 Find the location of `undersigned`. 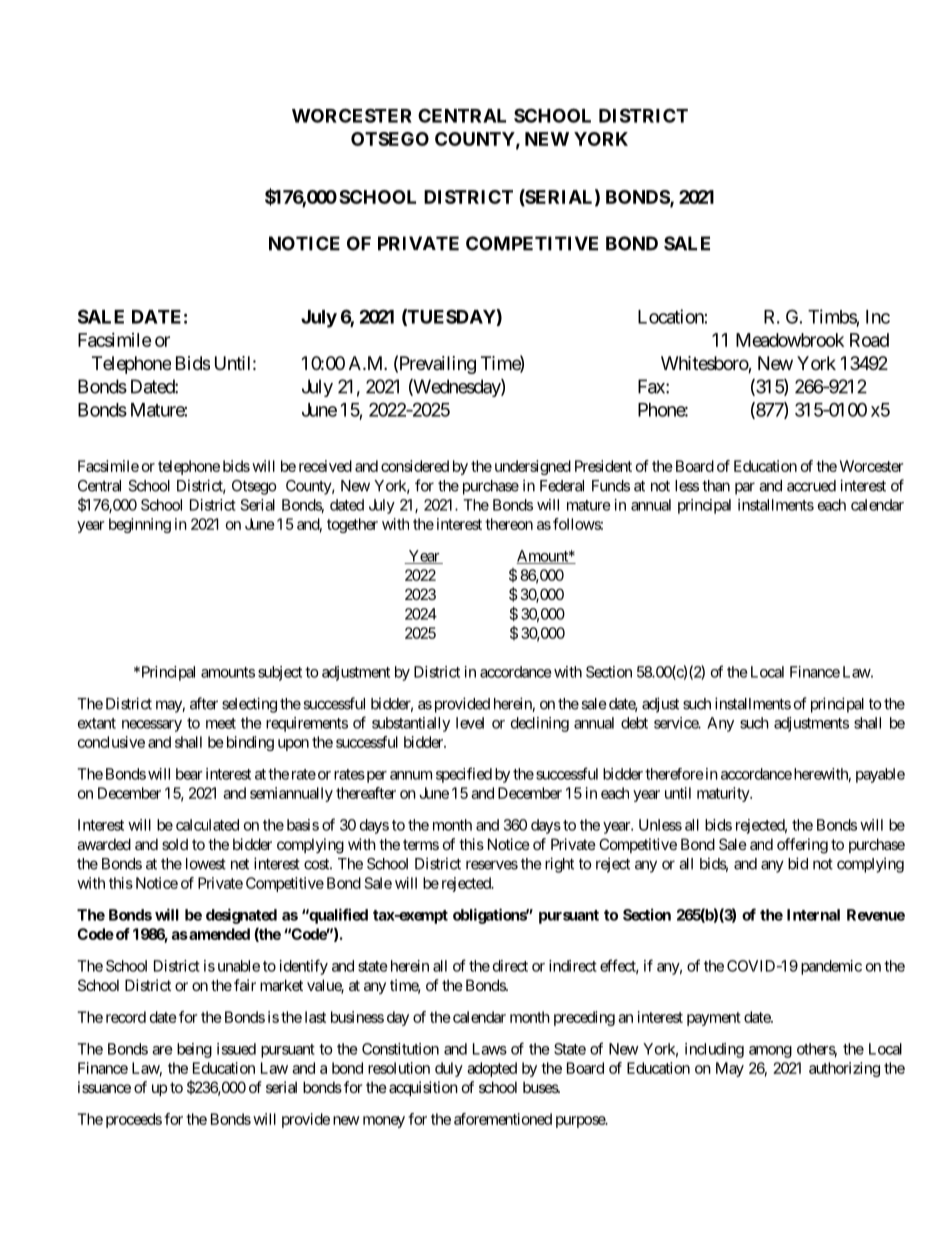

undersigned is located at coordinates (533, 467).
